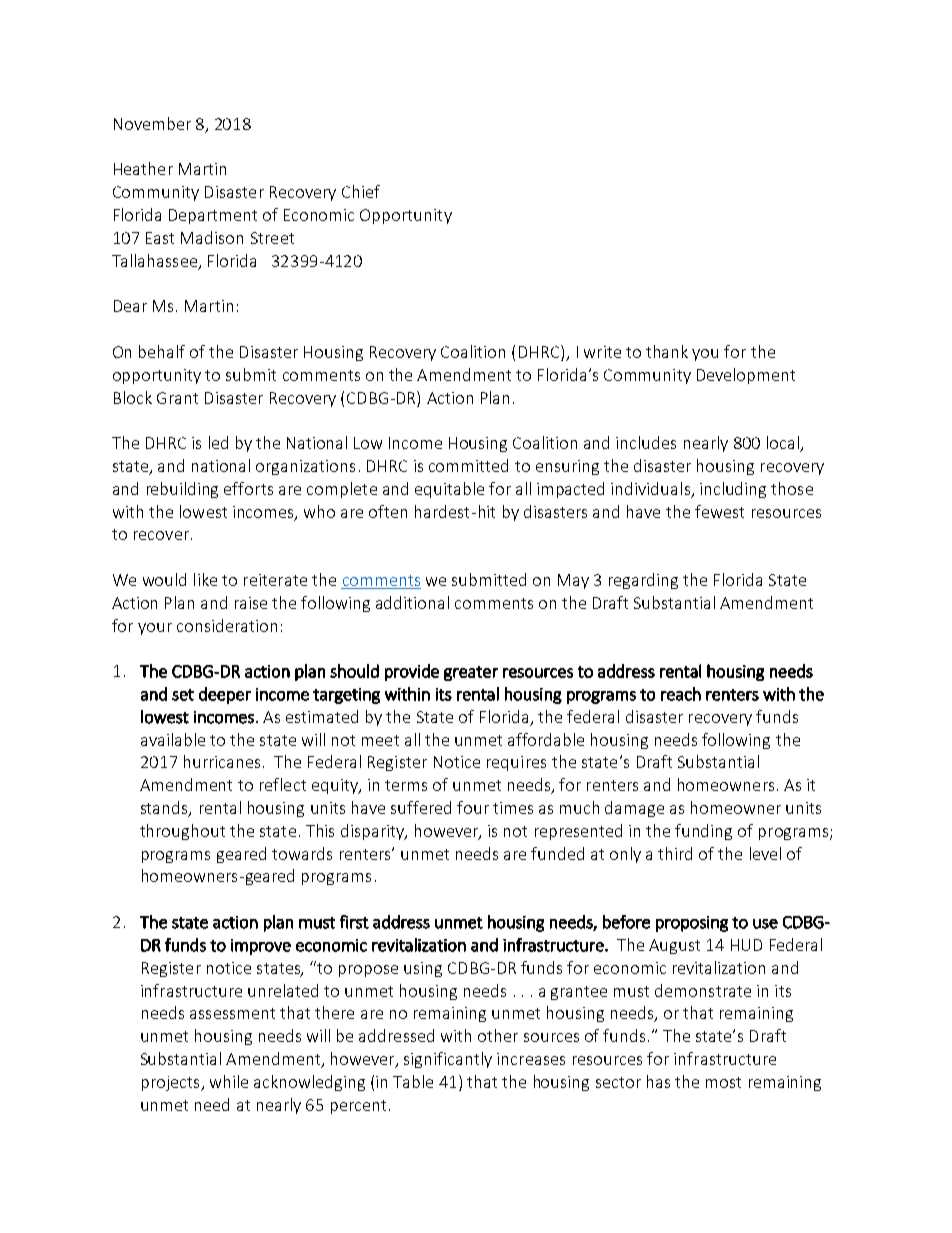 The height and width of the screenshot is (1233, 952). I want to click on regarding, so click(643, 581).
